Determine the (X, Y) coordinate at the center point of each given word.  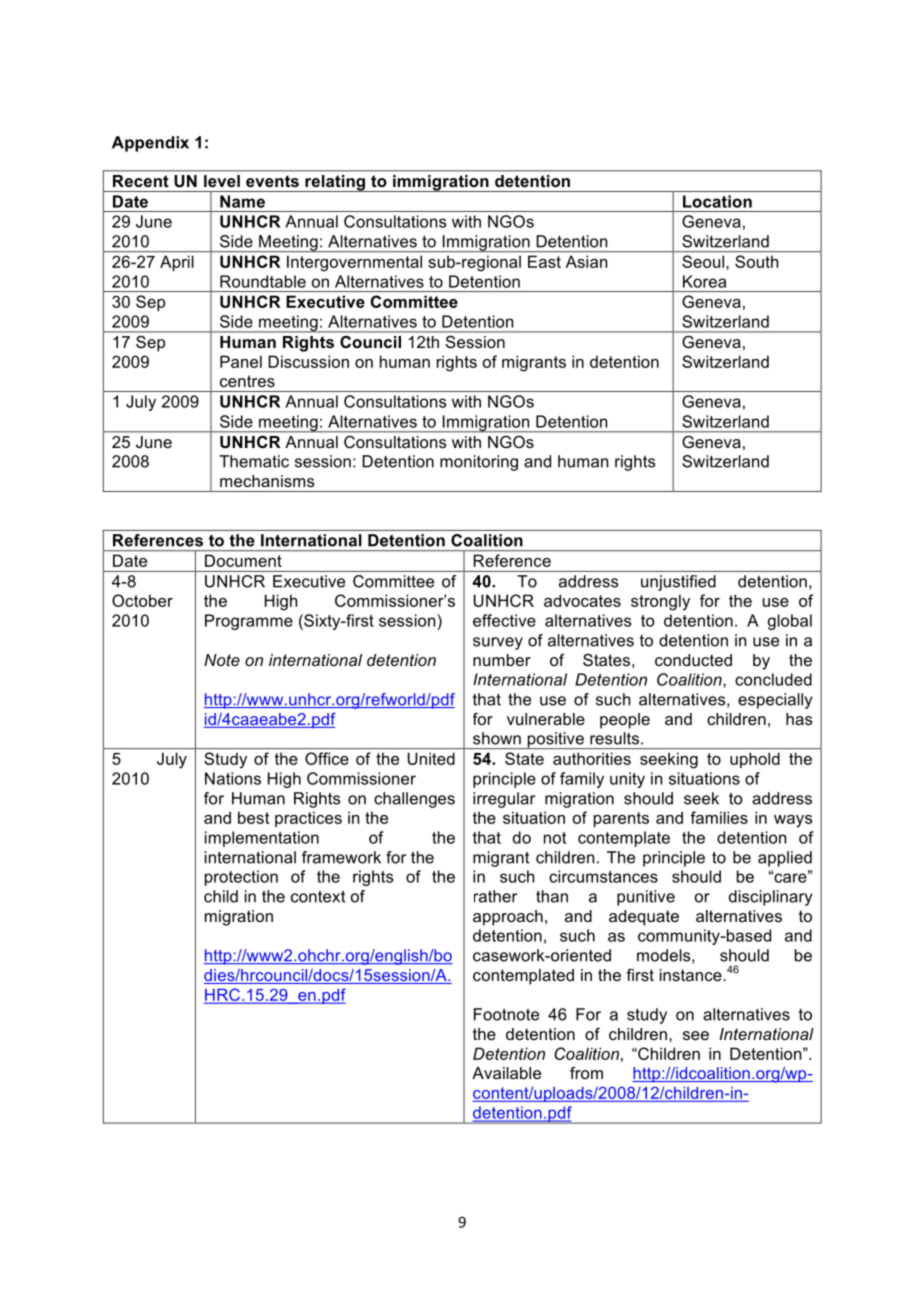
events (272, 181)
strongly (660, 602)
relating (335, 183)
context (318, 897)
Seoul (703, 261)
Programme (249, 622)
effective (504, 620)
